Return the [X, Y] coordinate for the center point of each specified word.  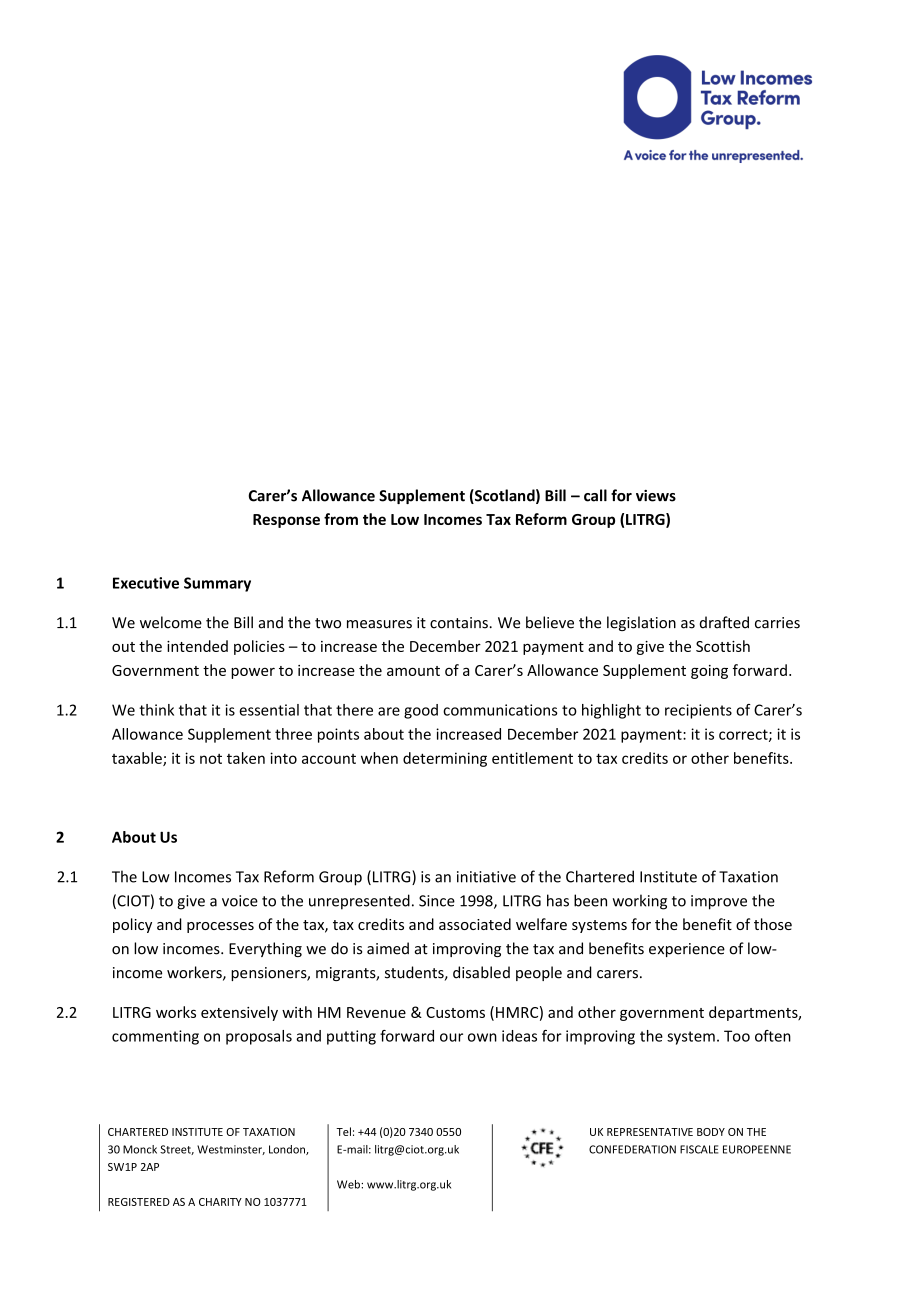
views [656, 496]
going [709, 672]
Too [737, 1036]
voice [240, 901]
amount [413, 671]
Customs [455, 1012]
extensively [239, 1013]
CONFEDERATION [632, 1149]
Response [286, 521]
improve [719, 902]
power [253, 673]
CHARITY [220, 1202]
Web [349, 1184]
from [341, 519]
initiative [486, 877]
